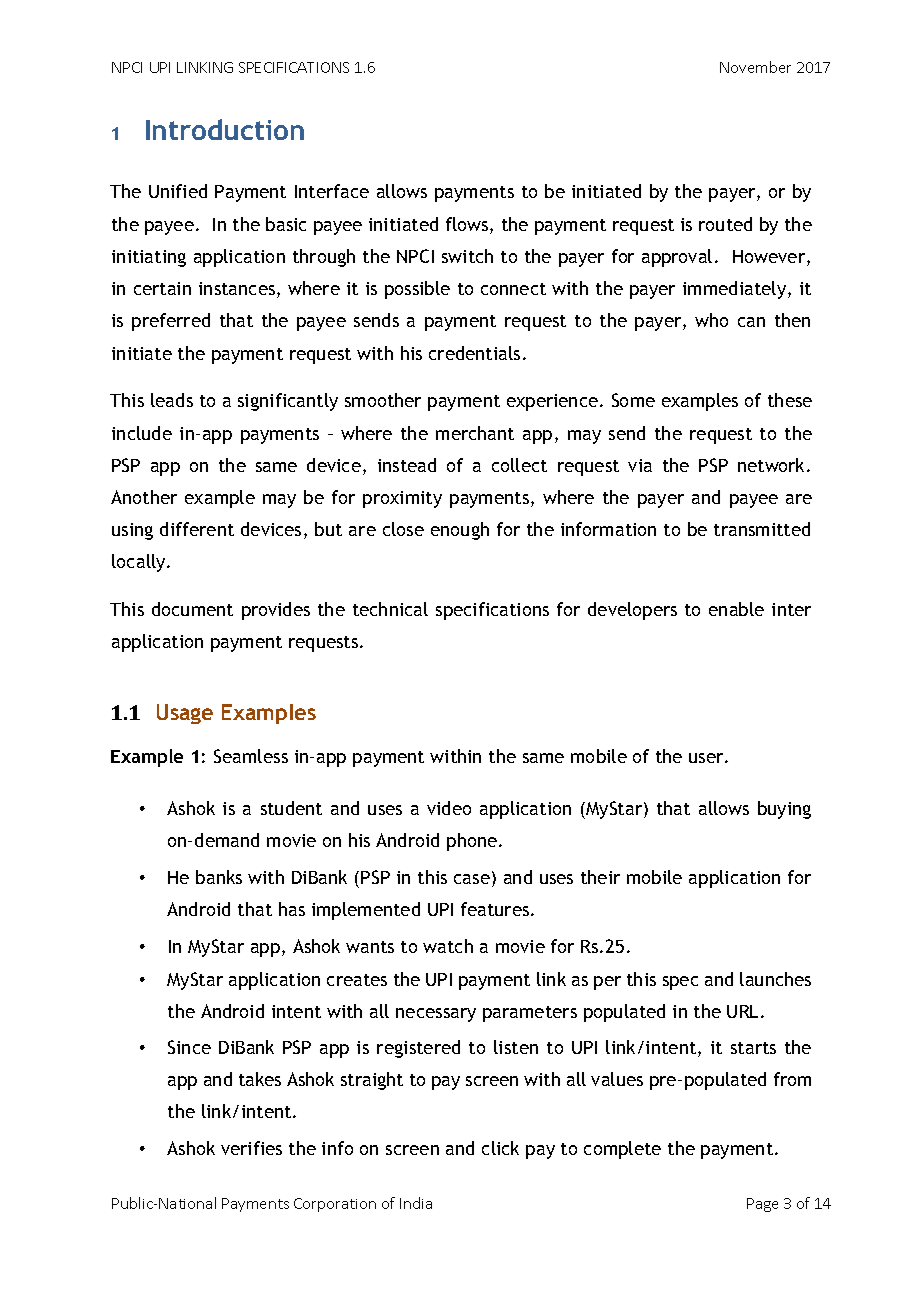  Describe the element at coordinates (755, 67) in the screenshot. I see `November` at that location.
